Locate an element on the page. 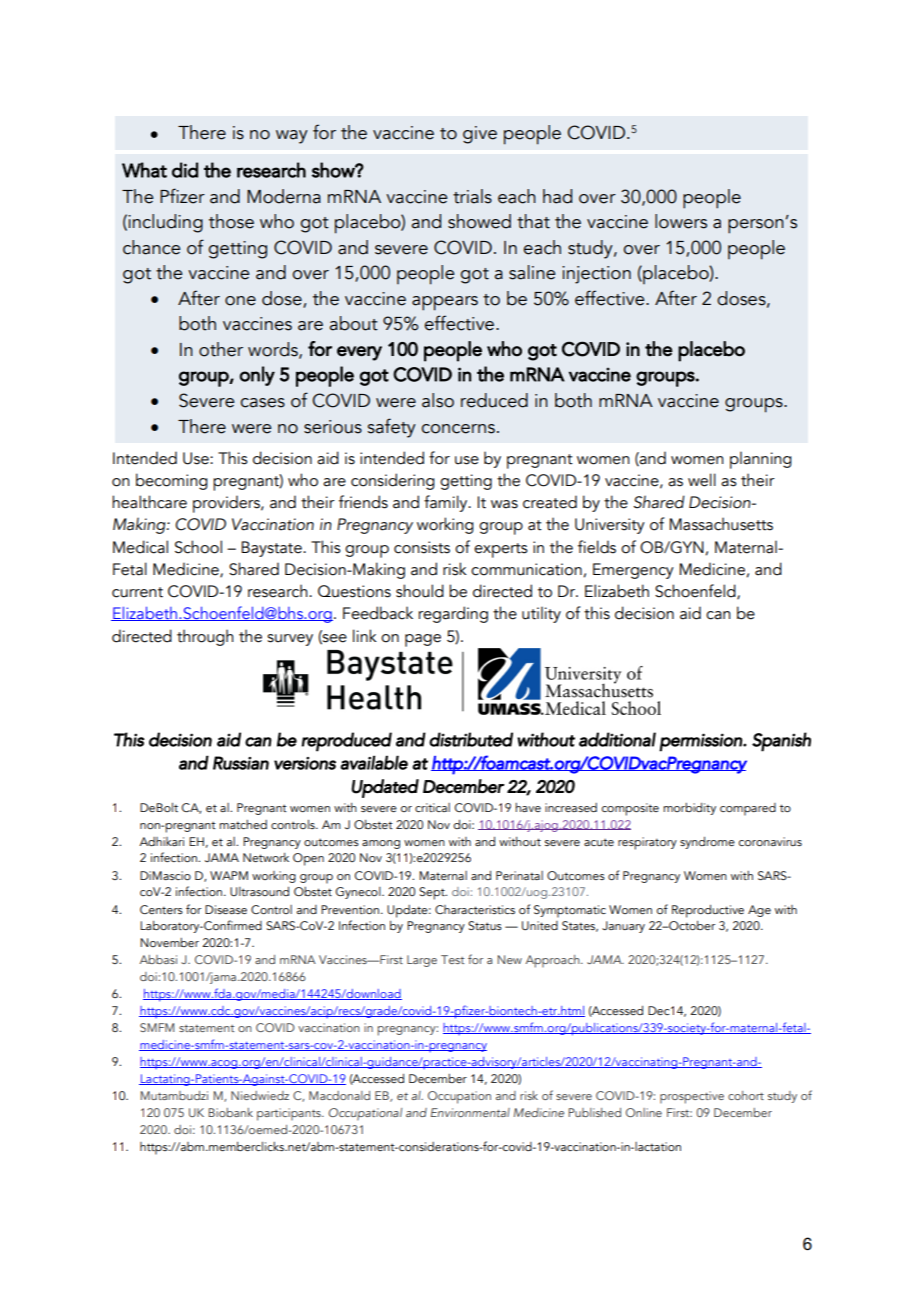 The width and height of the page is (924, 1308). regarding is located at coordinates (453, 614).
